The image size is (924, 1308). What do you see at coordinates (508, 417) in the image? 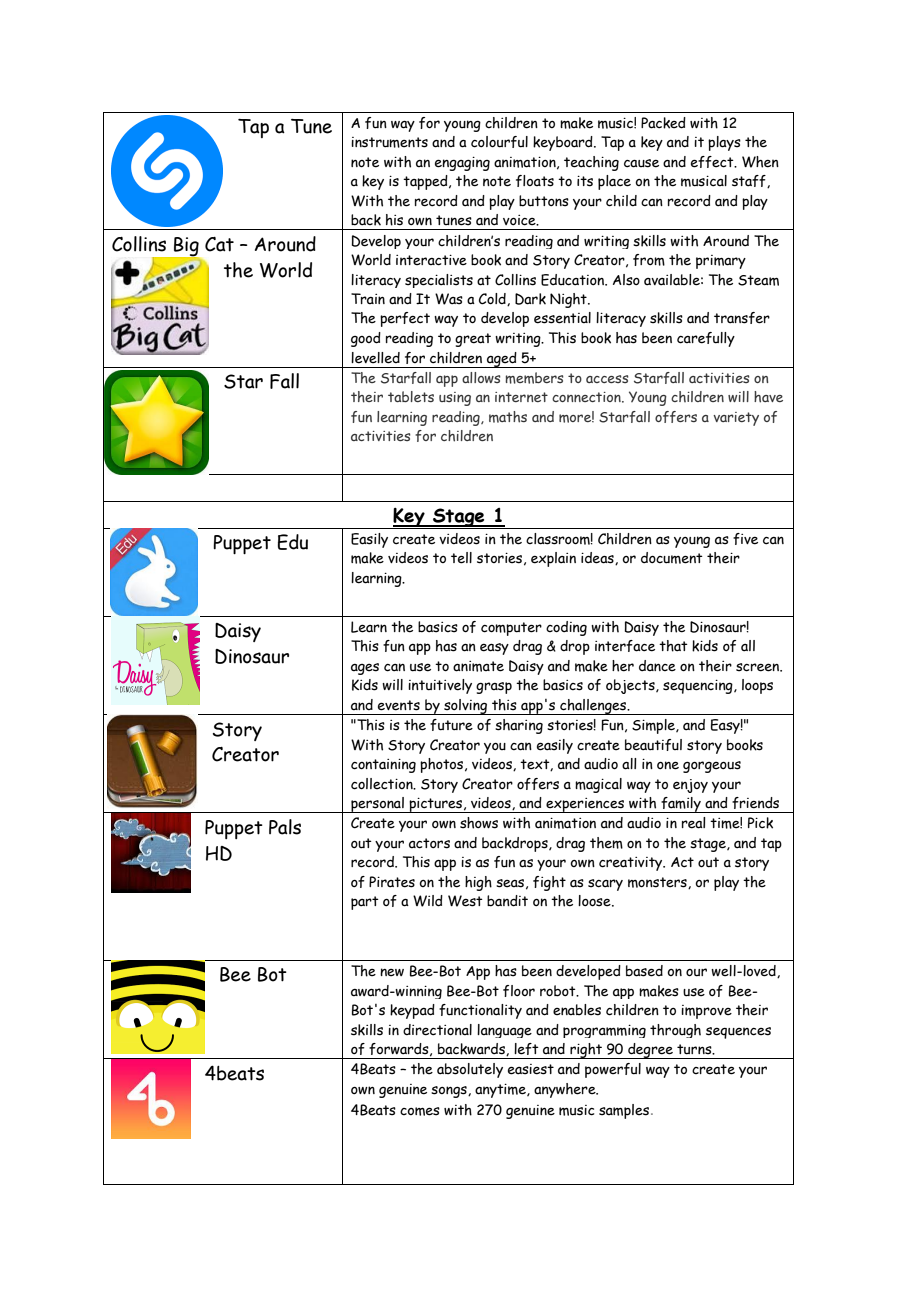
I see `maths` at bounding box center [508, 417].
